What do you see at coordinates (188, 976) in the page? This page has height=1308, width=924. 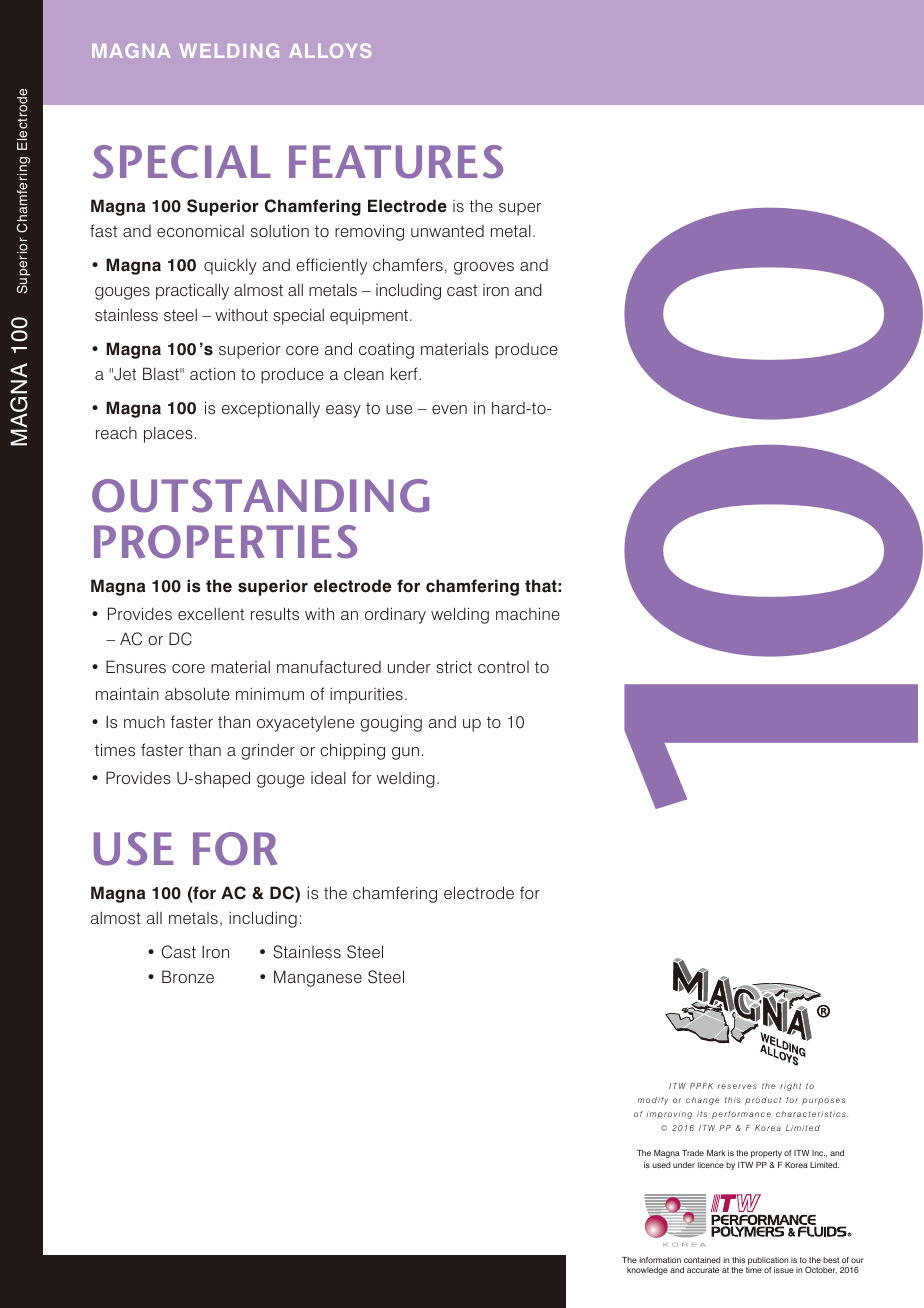 I see `Bronze` at bounding box center [188, 976].
